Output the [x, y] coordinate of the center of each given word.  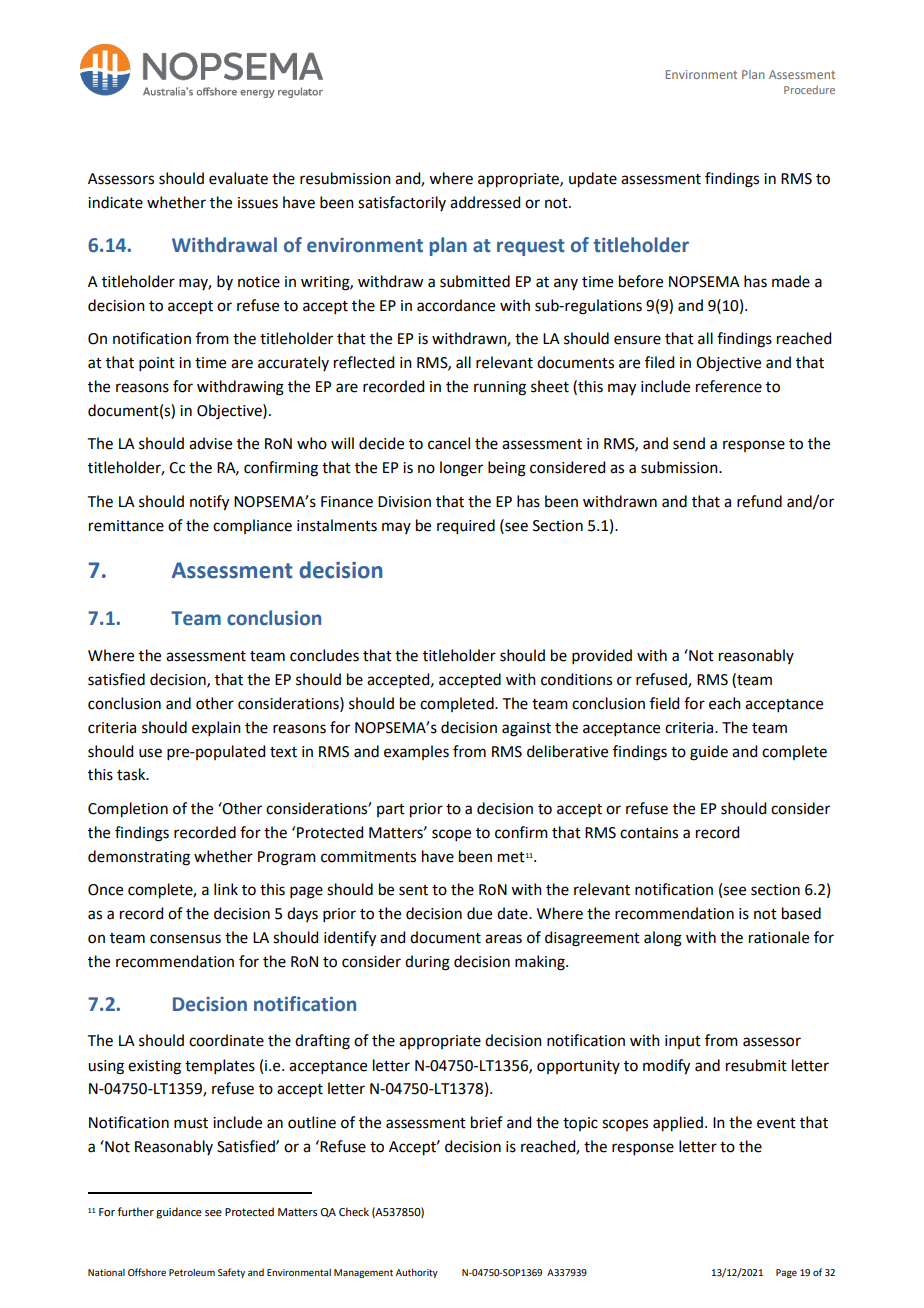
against [526, 729]
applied [678, 1124]
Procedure [809, 90]
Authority [417, 1273]
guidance [179, 1213]
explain [216, 728]
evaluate [238, 178]
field [664, 703]
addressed [485, 202]
